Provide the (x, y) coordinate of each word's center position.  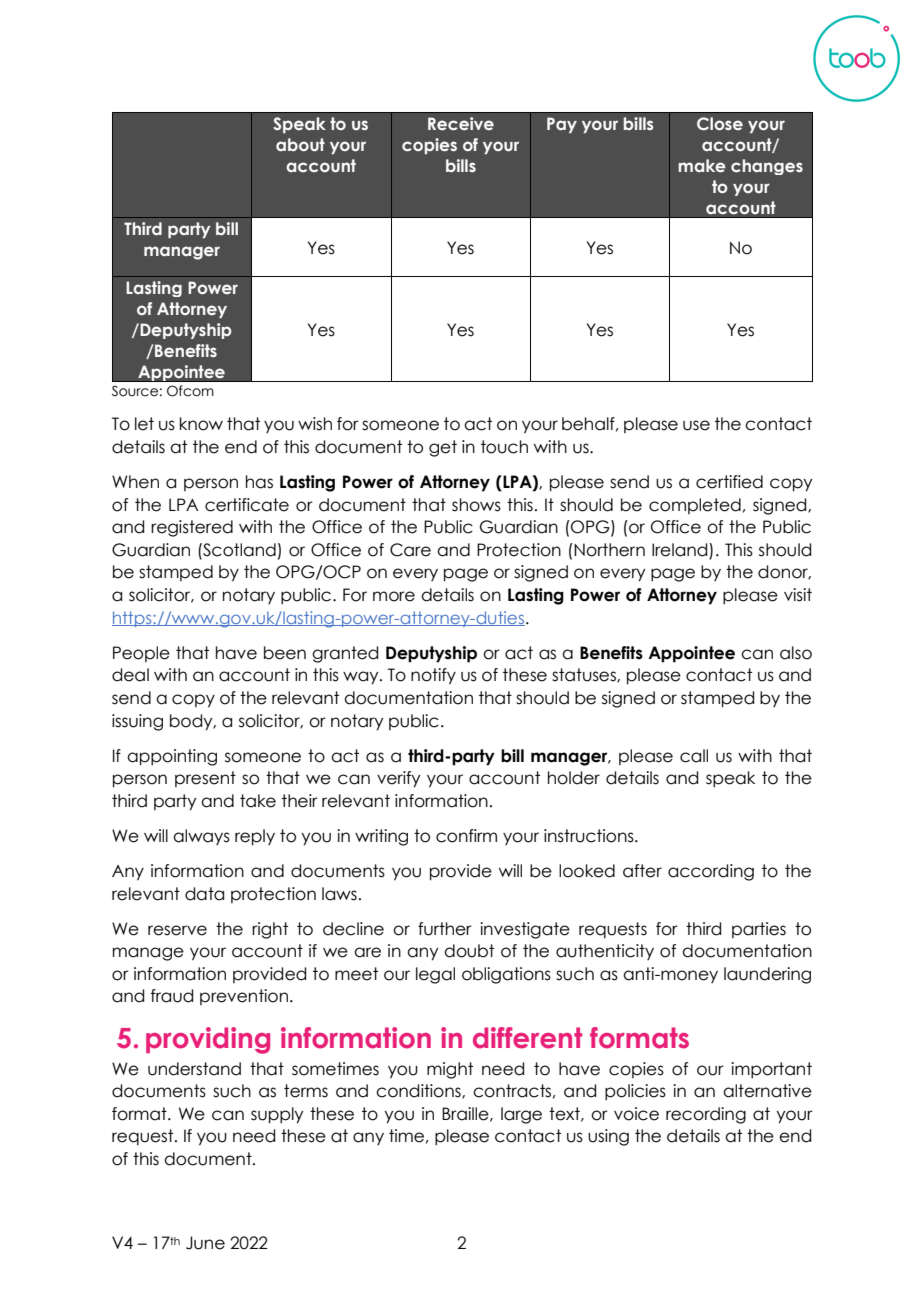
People (141, 654)
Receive (461, 123)
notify (433, 676)
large (521, 1115)
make (702, 165)
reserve (177, 930)
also (796, 653)
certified (729, 482)
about (300, 145)
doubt (469, 951)
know (201, 424)
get (443, 448)
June (205, 1243)
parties (759, 930)
